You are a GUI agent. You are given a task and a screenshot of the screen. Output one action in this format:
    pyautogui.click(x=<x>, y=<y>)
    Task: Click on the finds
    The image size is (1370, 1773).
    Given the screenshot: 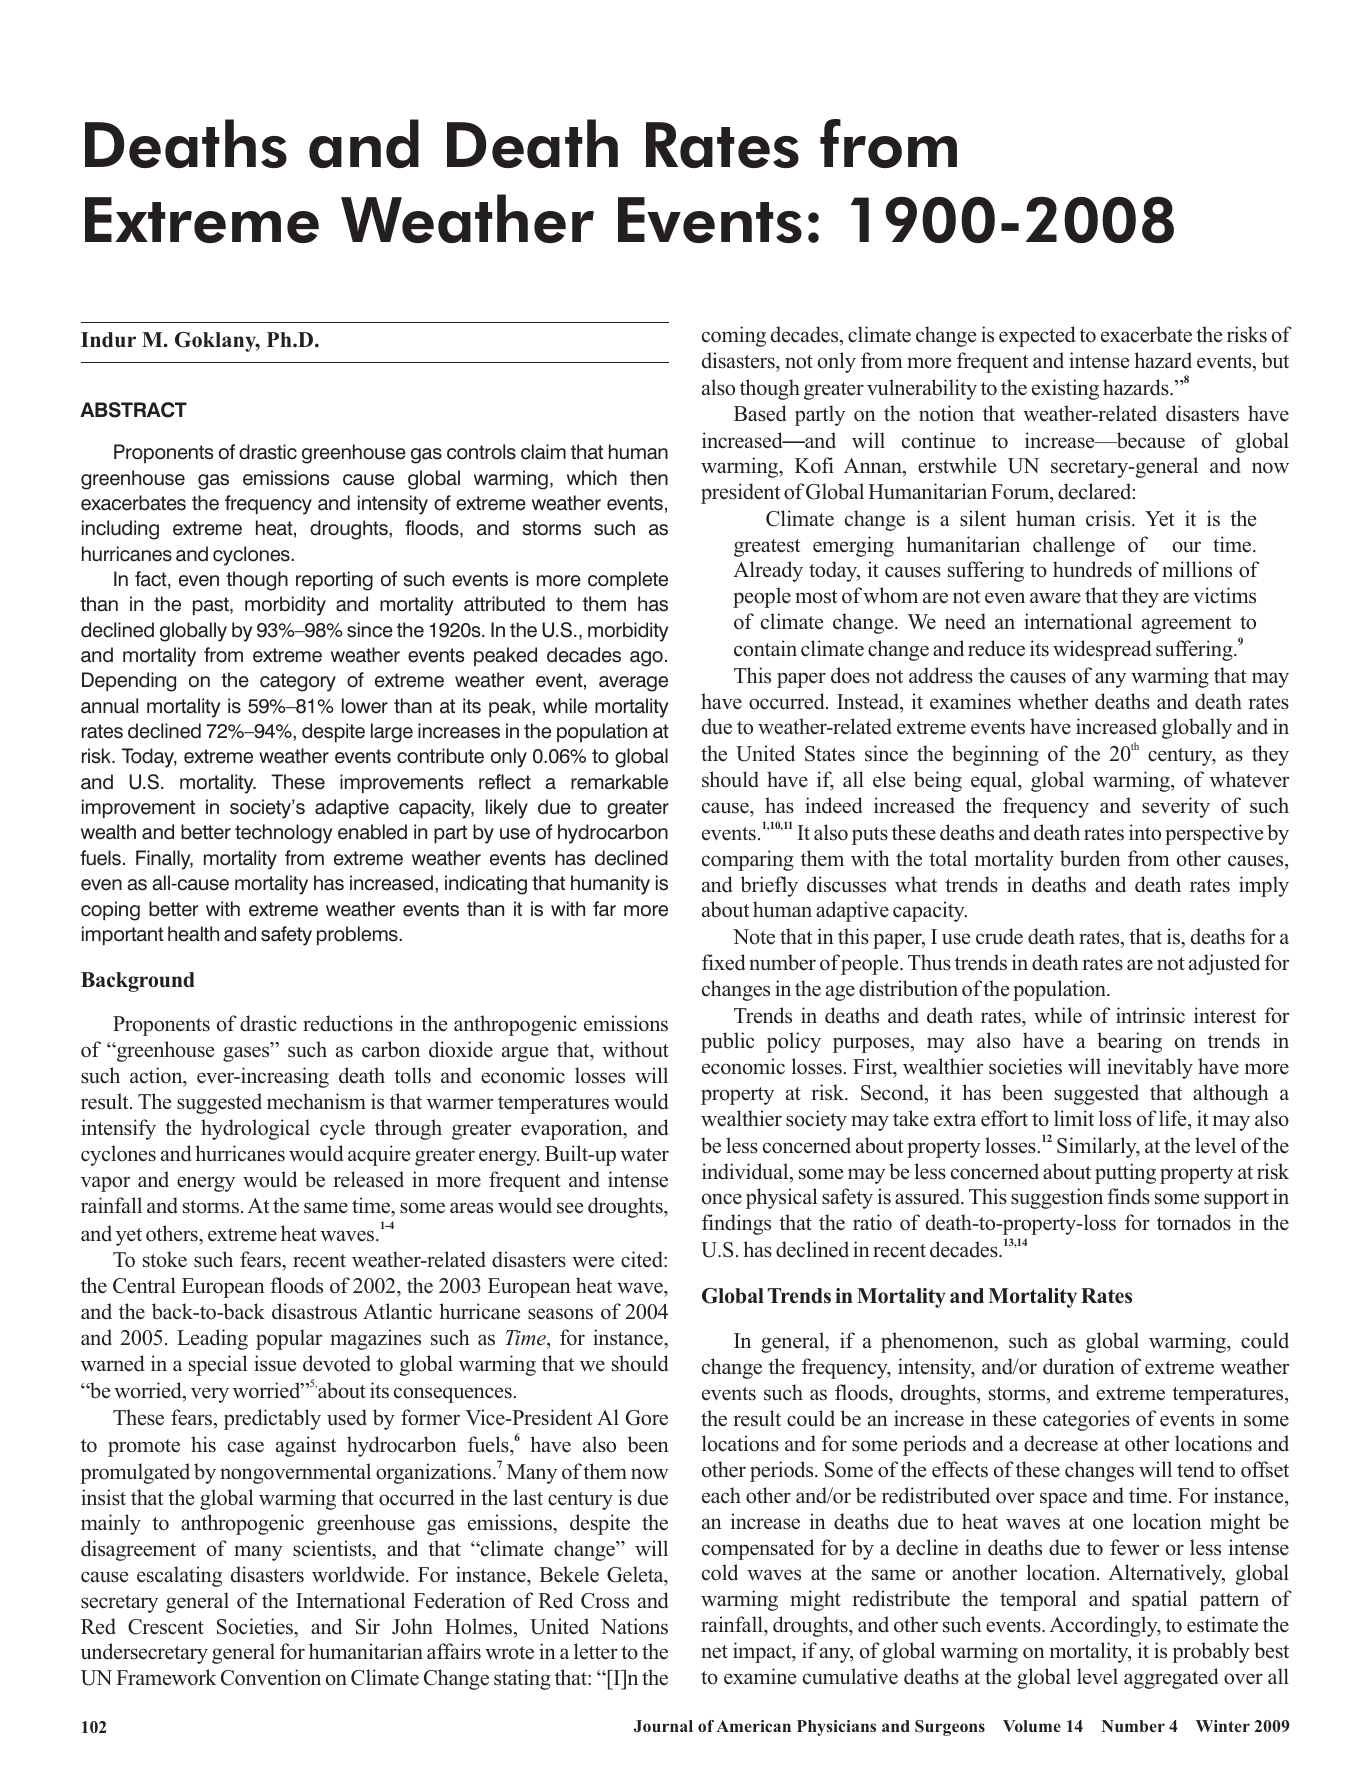 What is the action you would take?
    pyautogui.click(x=1128, y=1196)
